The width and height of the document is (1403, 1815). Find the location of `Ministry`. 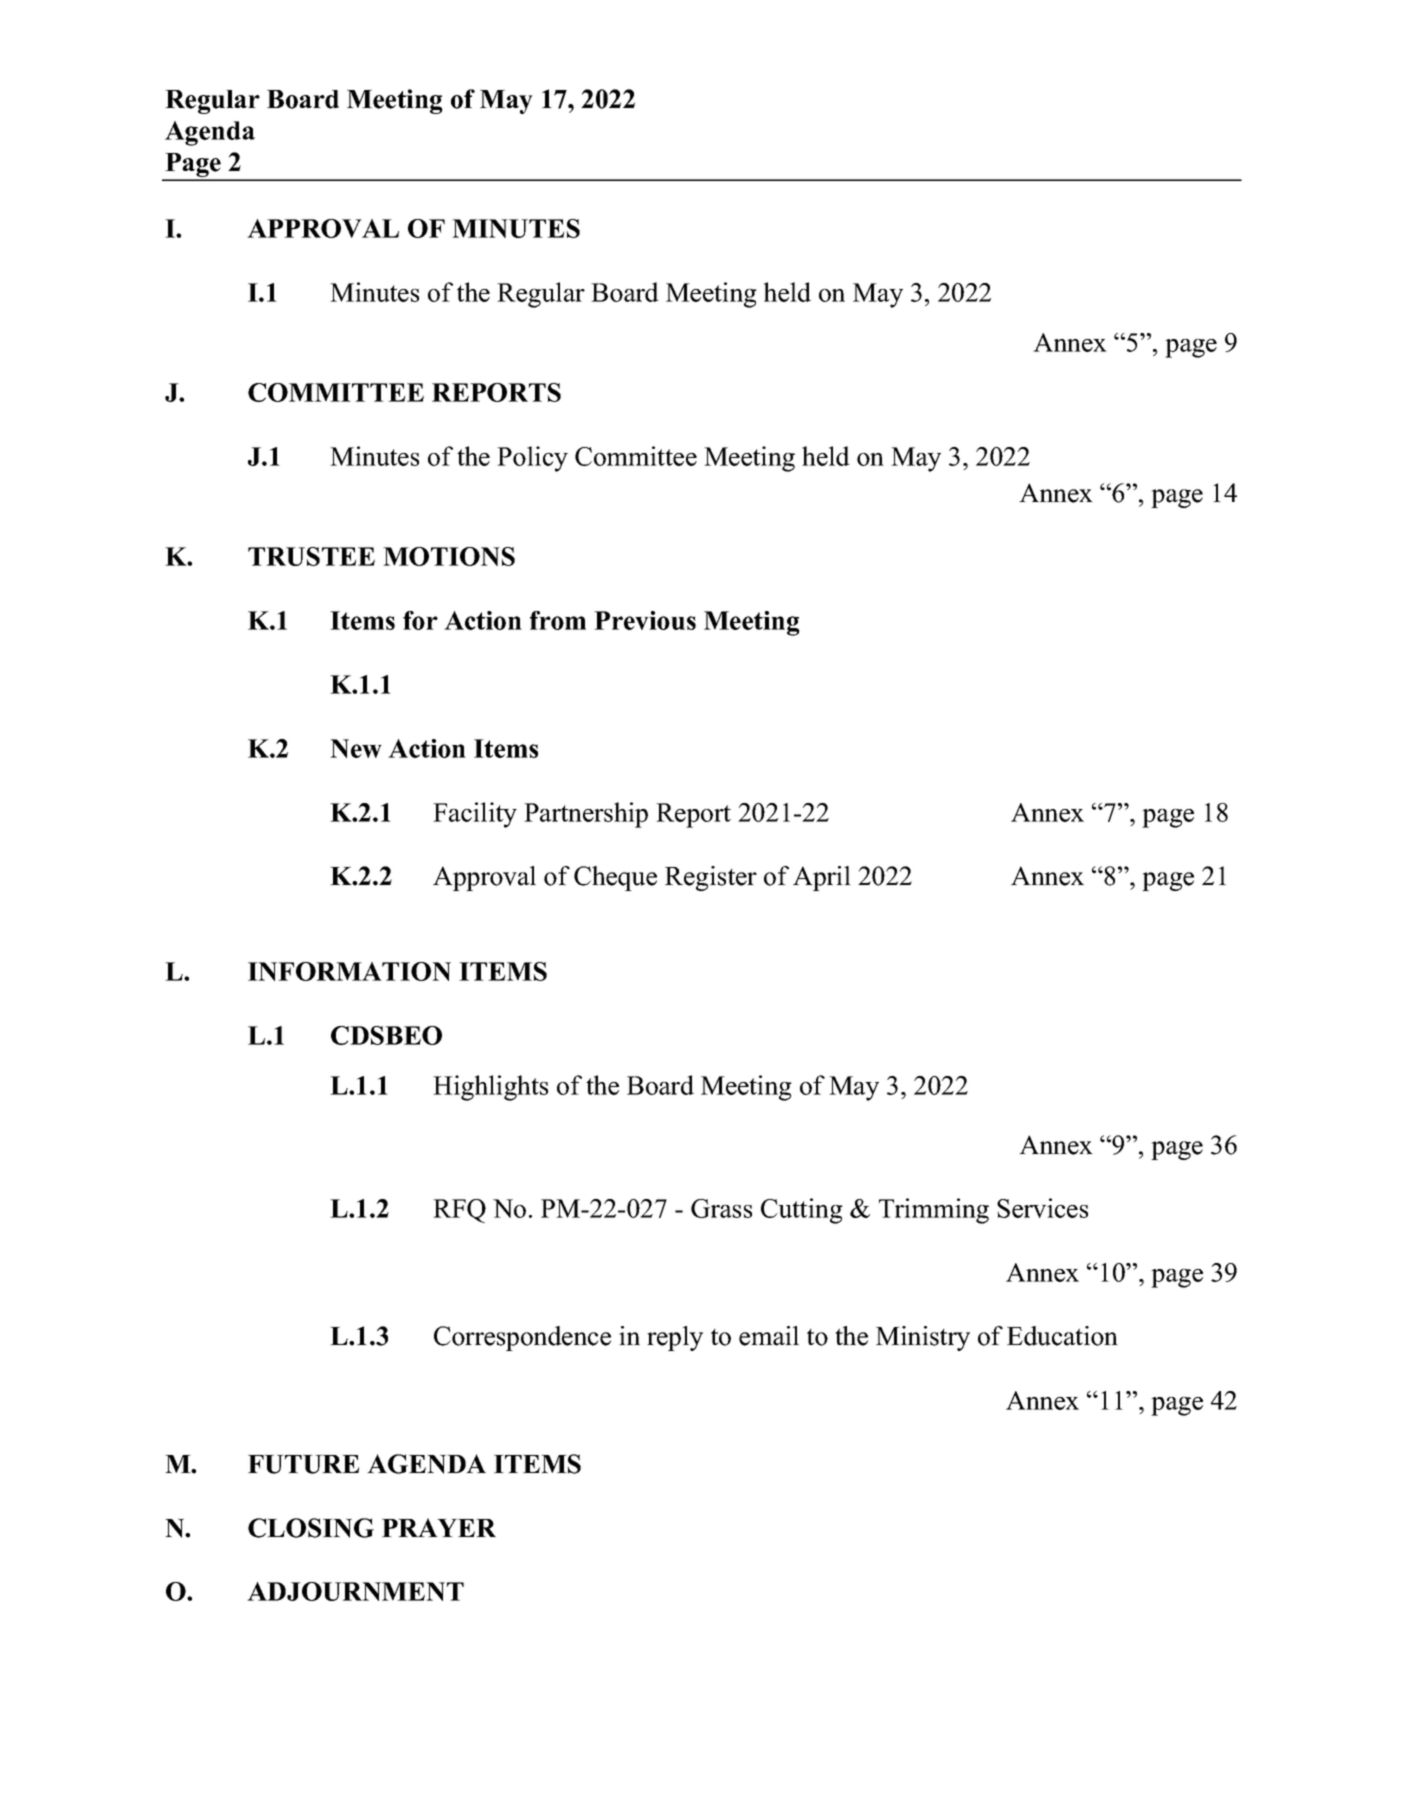

Ministry is located at coordinates (923, 1338).
